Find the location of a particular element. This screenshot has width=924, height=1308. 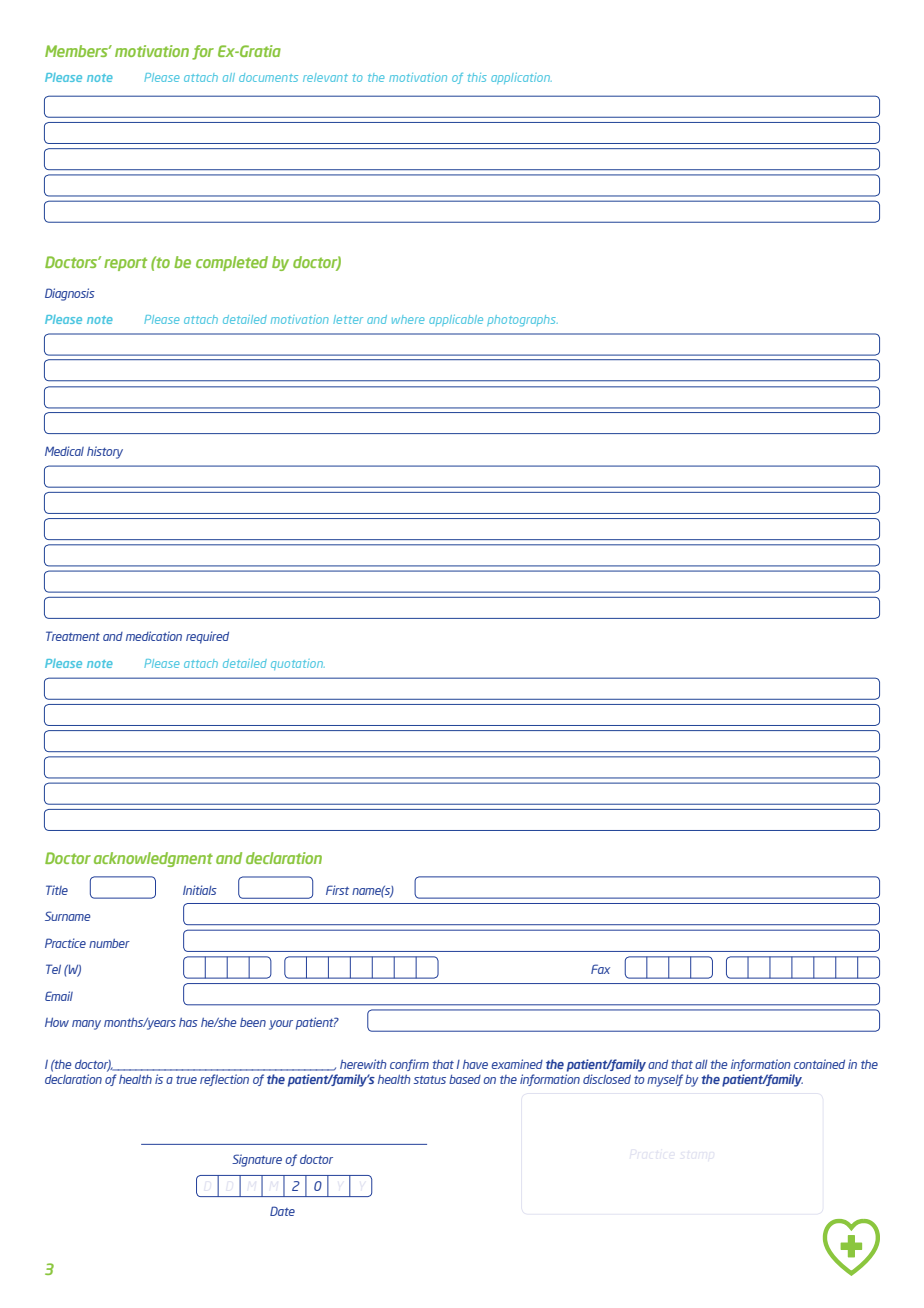

application is located at coordinates (521, 78).
